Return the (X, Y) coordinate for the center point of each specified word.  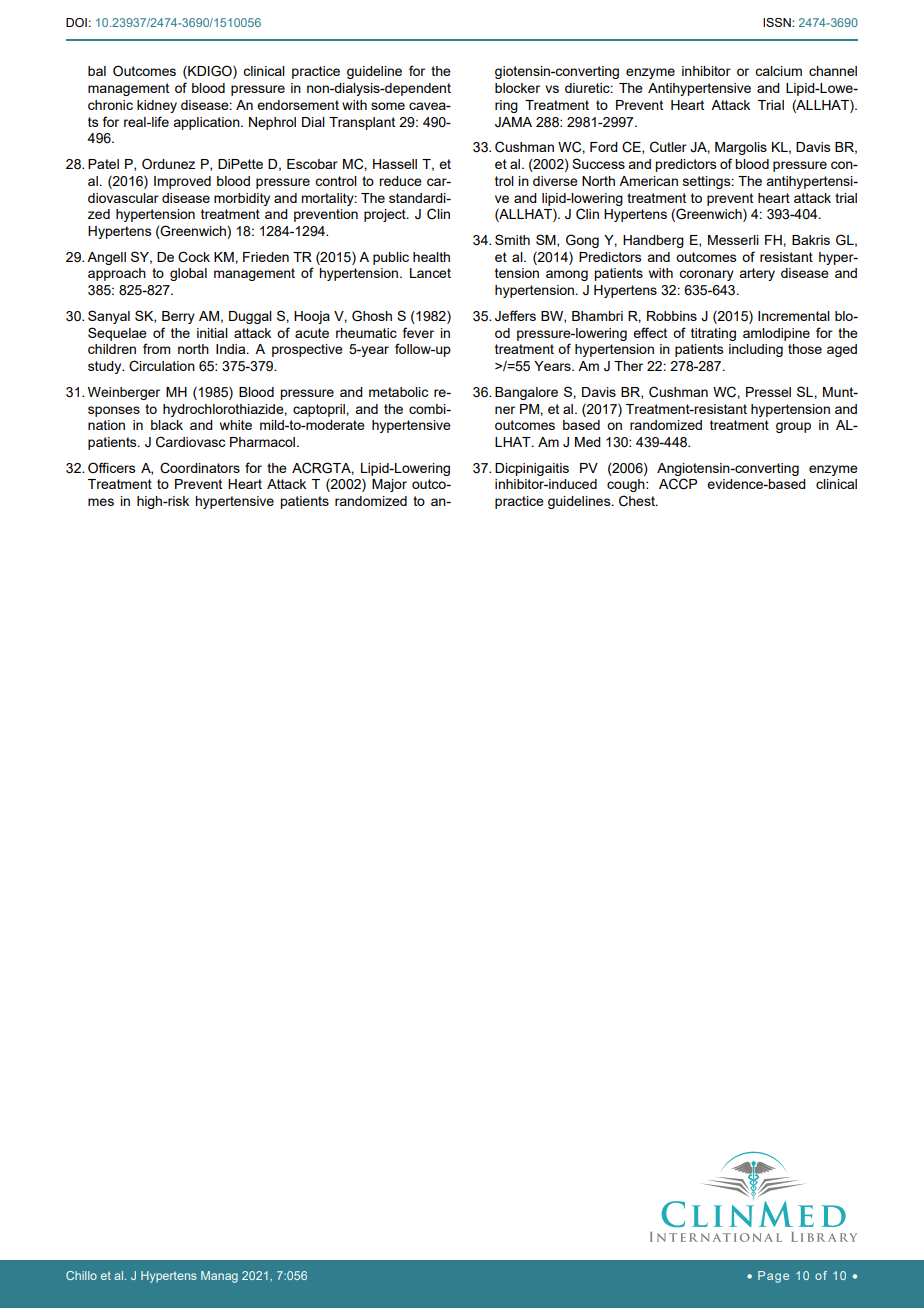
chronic (110, 105)
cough (627, 485)
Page (773, 1277)
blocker (517, 88)
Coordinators (200, 468)
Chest (638, 501)
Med (588, 442)
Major (389, 485)
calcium (778, 71)
